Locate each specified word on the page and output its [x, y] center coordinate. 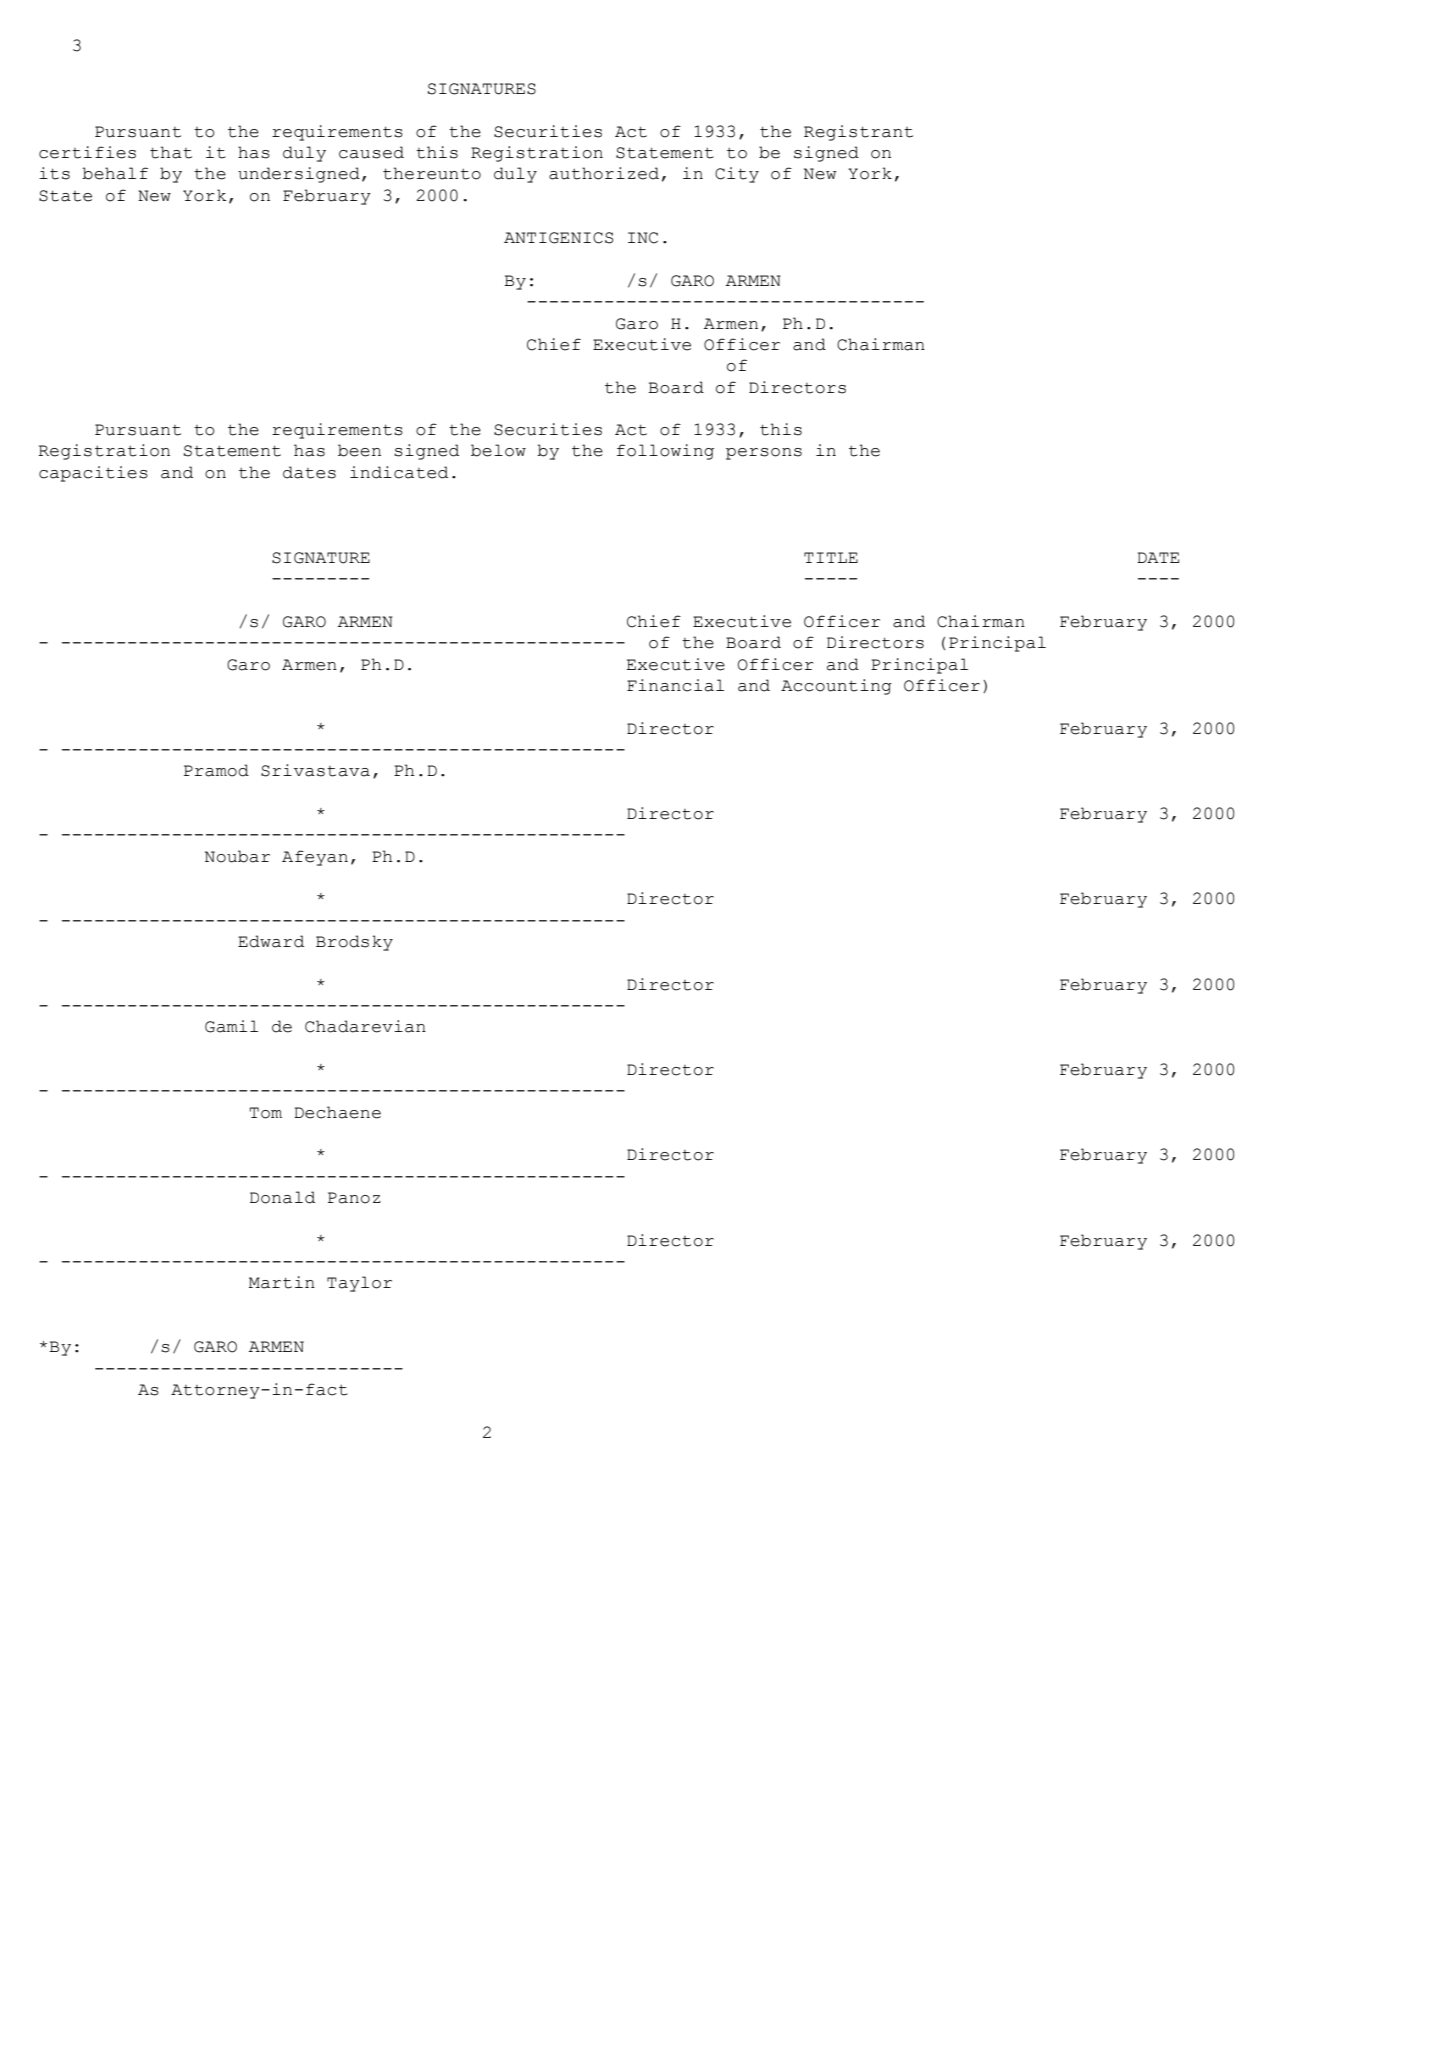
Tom [266, 1113]
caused [371, 152]
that [171, 152]
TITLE [831, 557]
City [737, 175]
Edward [271, 941]
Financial [675, 685]
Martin [282, 1282]
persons [764, 454]
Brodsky [354, 943]
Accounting [836, 687]
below [498, 450]
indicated [399, 472]
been [359, 450]
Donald [282, 1197]
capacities [93, 474]
